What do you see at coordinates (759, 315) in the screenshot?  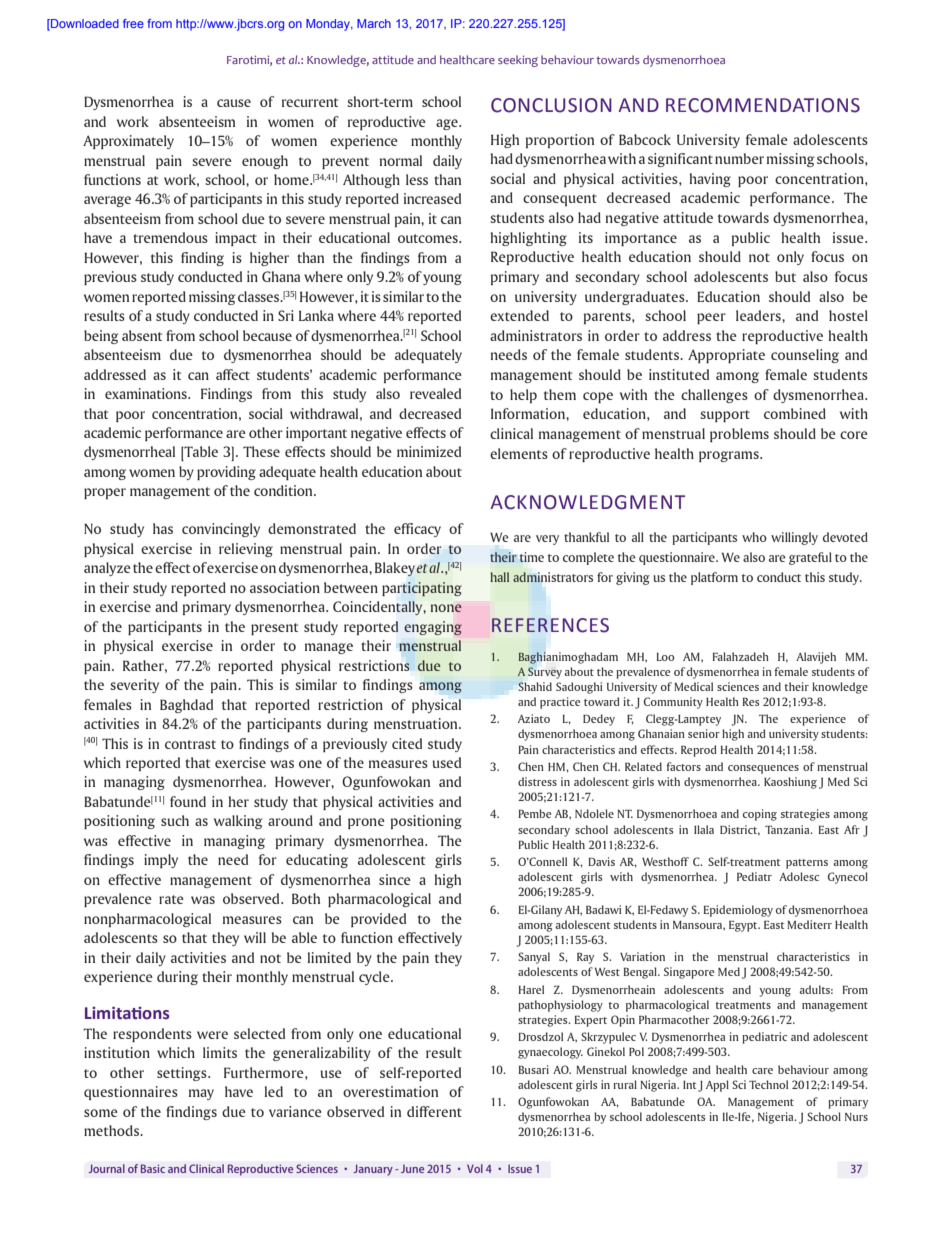 I see `leaders` at bounding box center [759, 315].
